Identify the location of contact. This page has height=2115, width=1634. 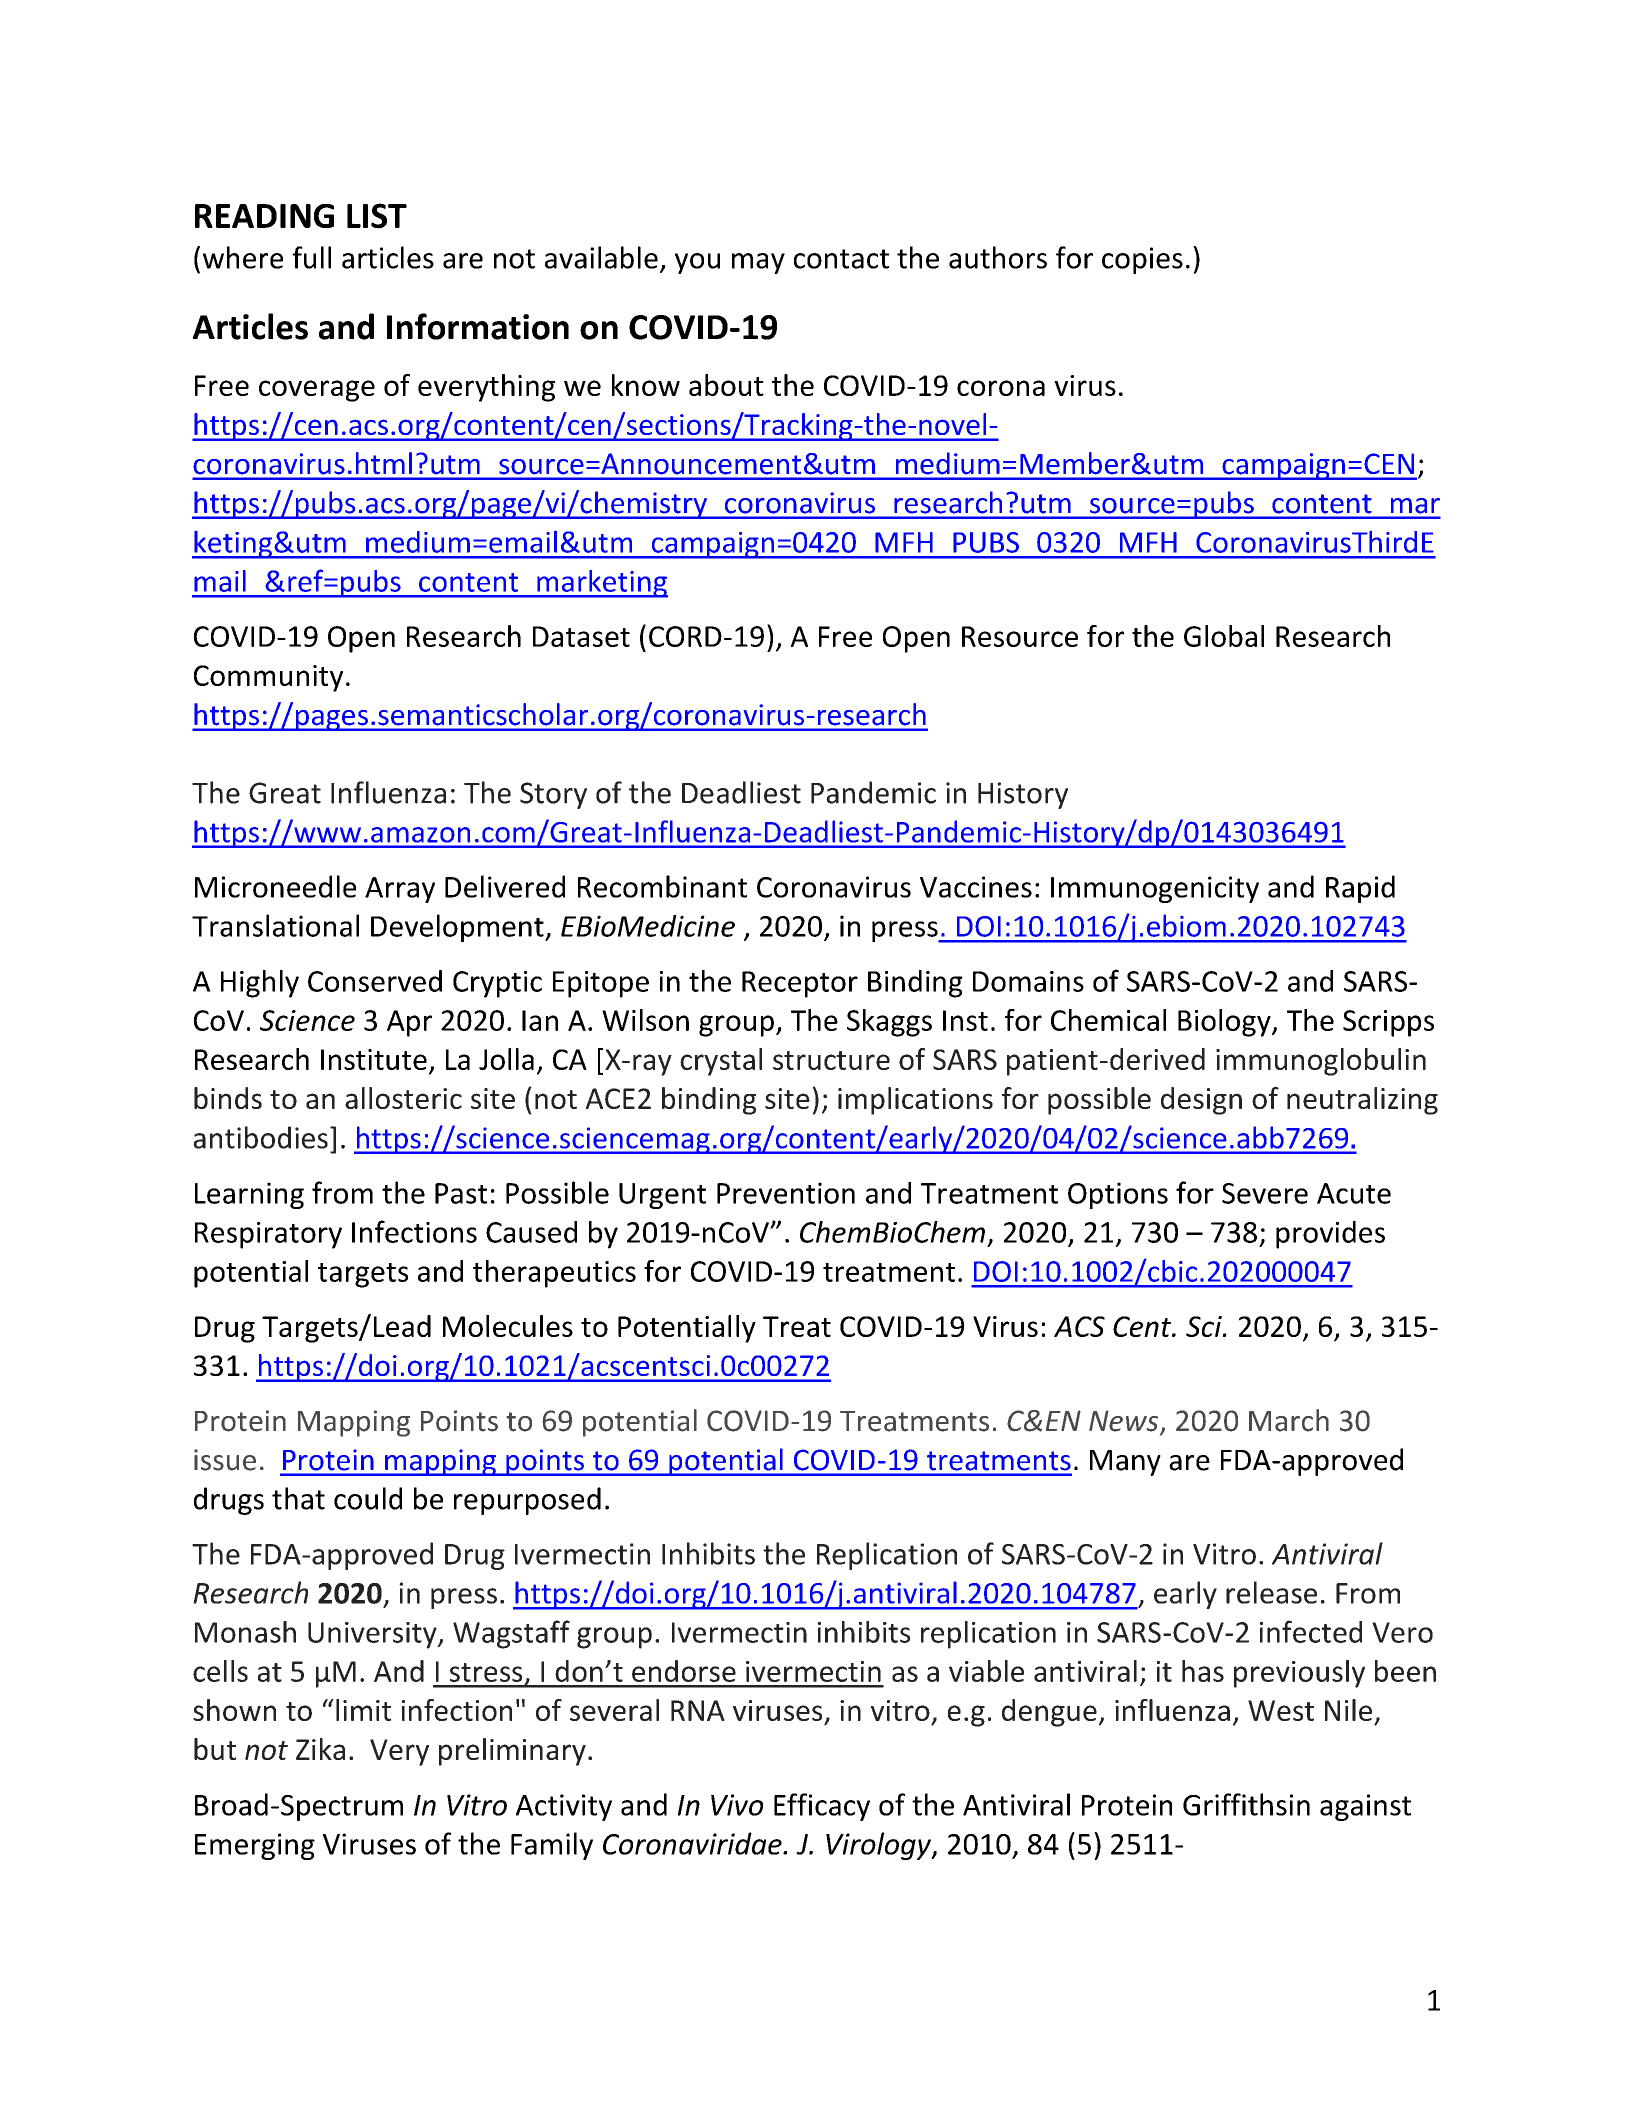
(841, 259).
